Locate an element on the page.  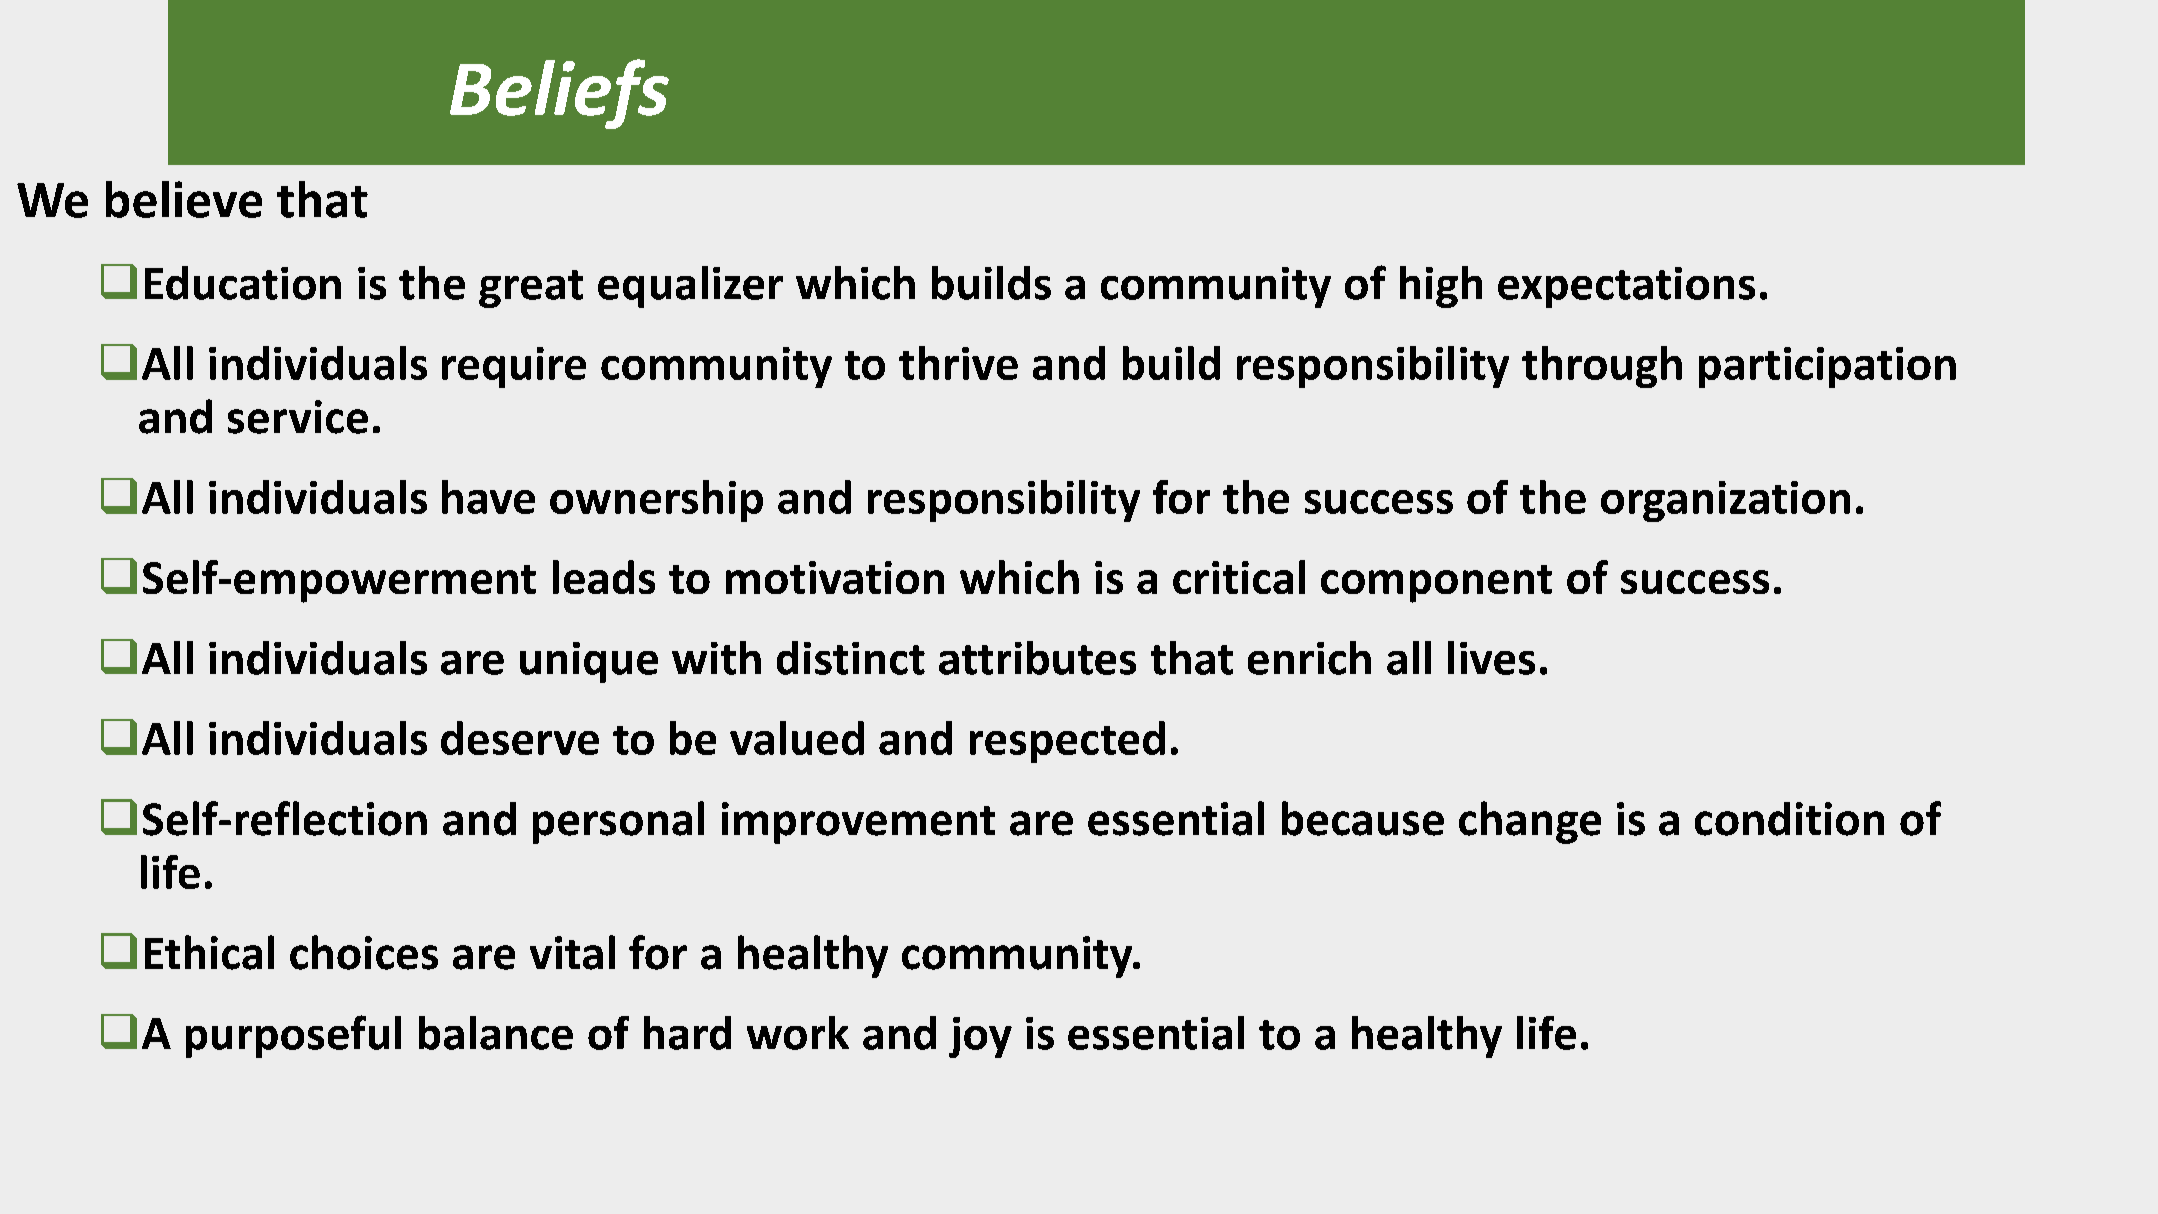
expectations is located at coordinates (1626, 287).
